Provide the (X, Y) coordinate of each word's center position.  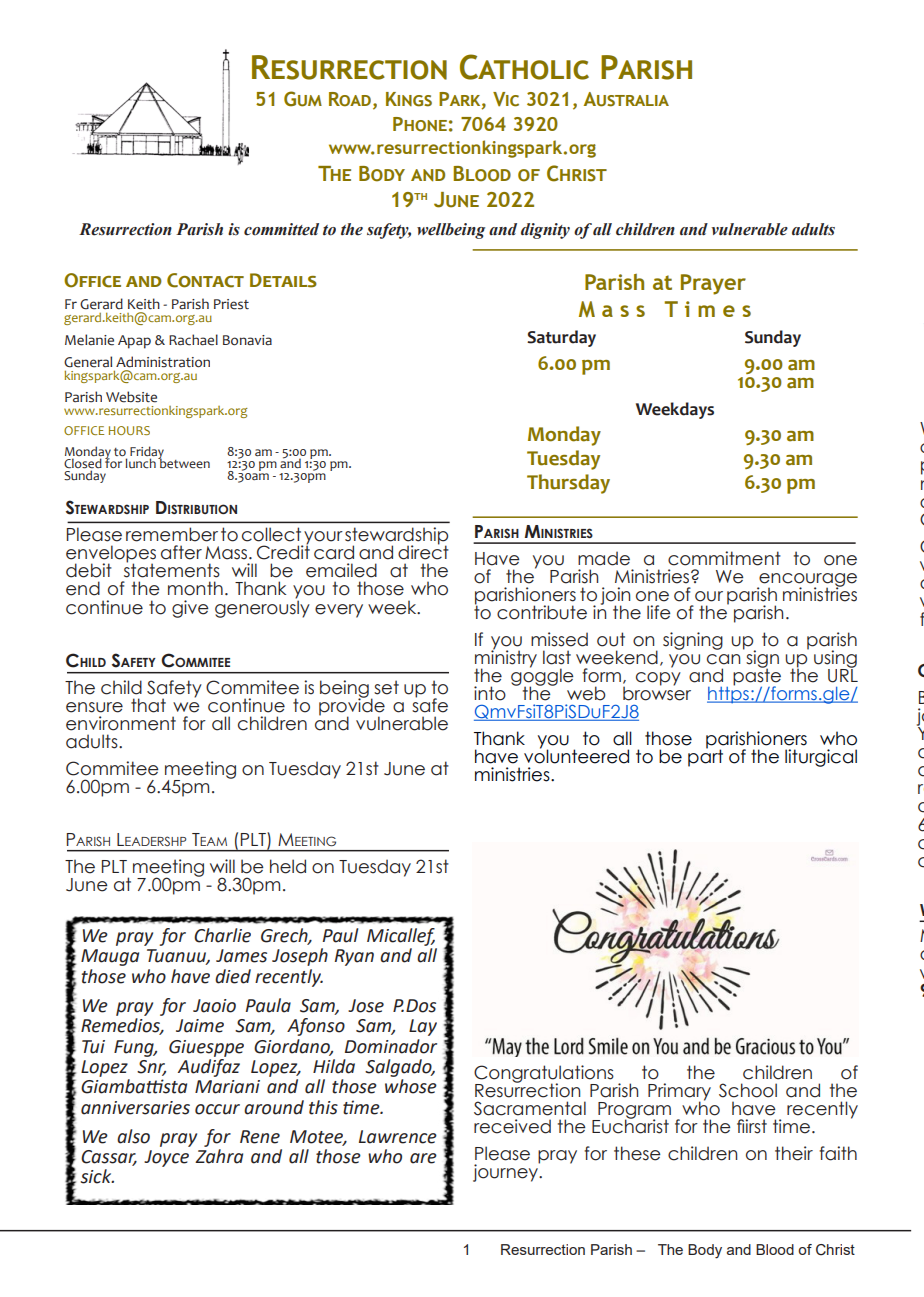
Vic (506, 99)
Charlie (222, 935)
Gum (303, 99)
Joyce (166, 1158)
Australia (626, 99)
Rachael (193, 340)
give (190, 609)
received (512, 1126)
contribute (542, 612)
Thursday (568, 484)
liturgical (821, 758)
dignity (545, 231)
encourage (807, 581)
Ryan (354, 957)
